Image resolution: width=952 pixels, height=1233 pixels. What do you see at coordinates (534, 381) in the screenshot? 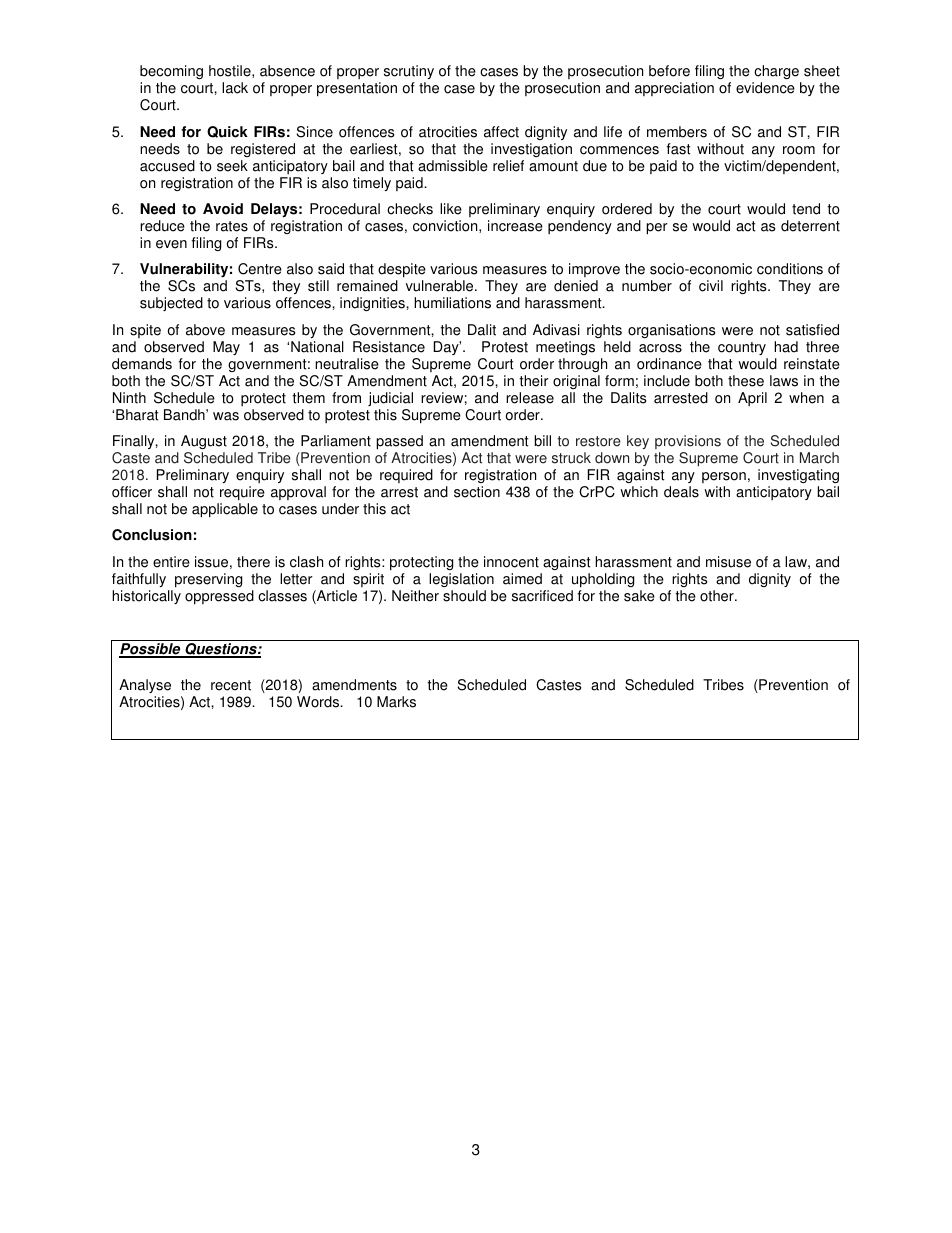
I see `their` at bounding box center [534, 381].
